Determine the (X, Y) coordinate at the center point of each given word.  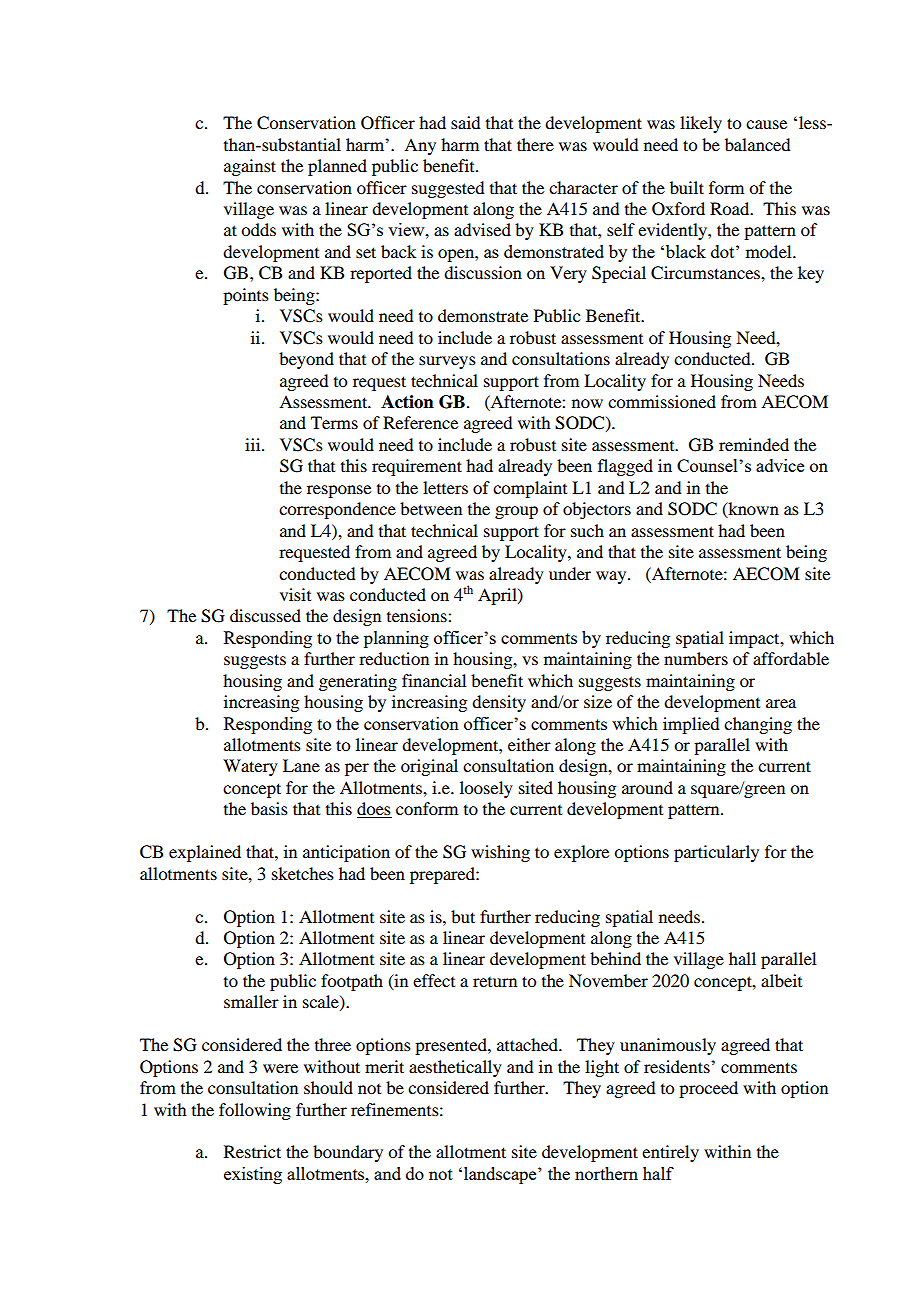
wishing (500, 853)
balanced (757, 144)
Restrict (252, 1151)
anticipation (346, 853)
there (535, 144)
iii (254, 444)
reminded (754, 444)
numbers (696, 658)
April (498, 596)
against (250, 167)
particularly (716, 853)
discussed (265, 615)
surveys (447, 362)
